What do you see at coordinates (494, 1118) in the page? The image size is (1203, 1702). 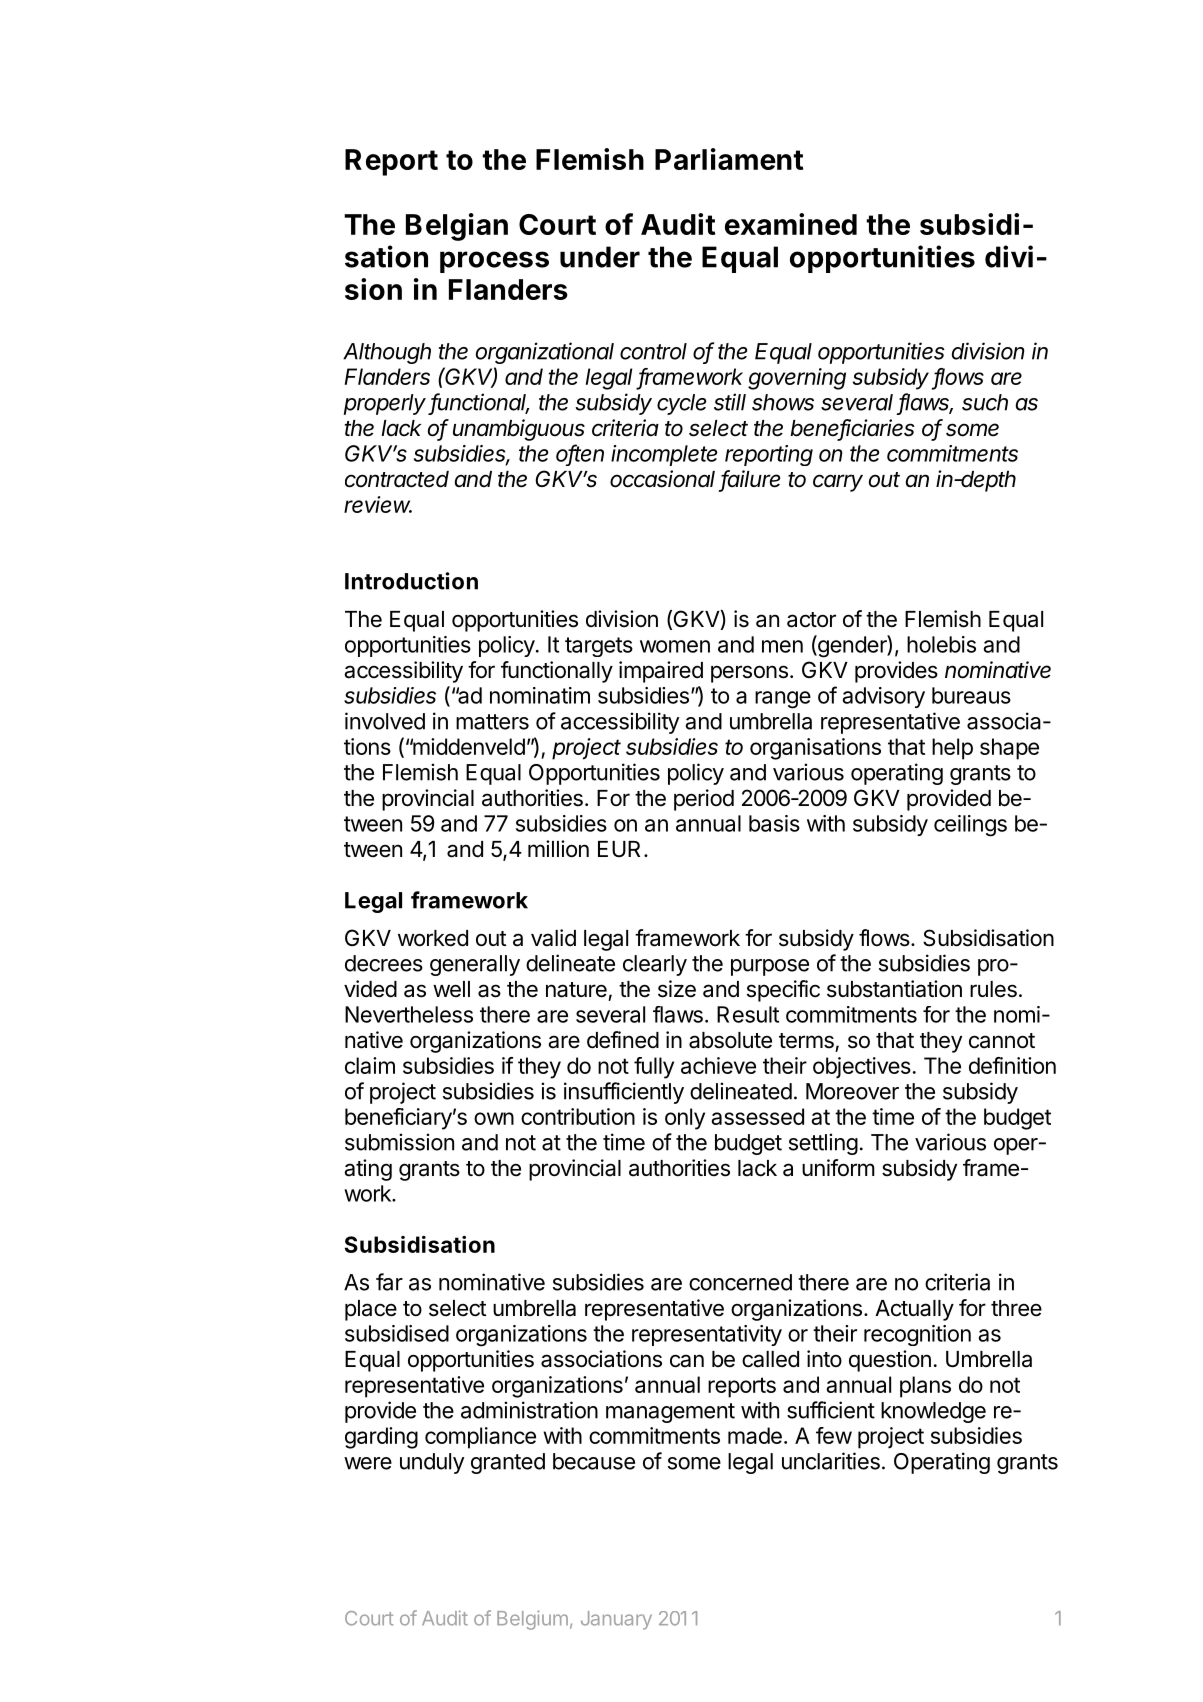 I see `own` at bounding box center [494, 1118].
